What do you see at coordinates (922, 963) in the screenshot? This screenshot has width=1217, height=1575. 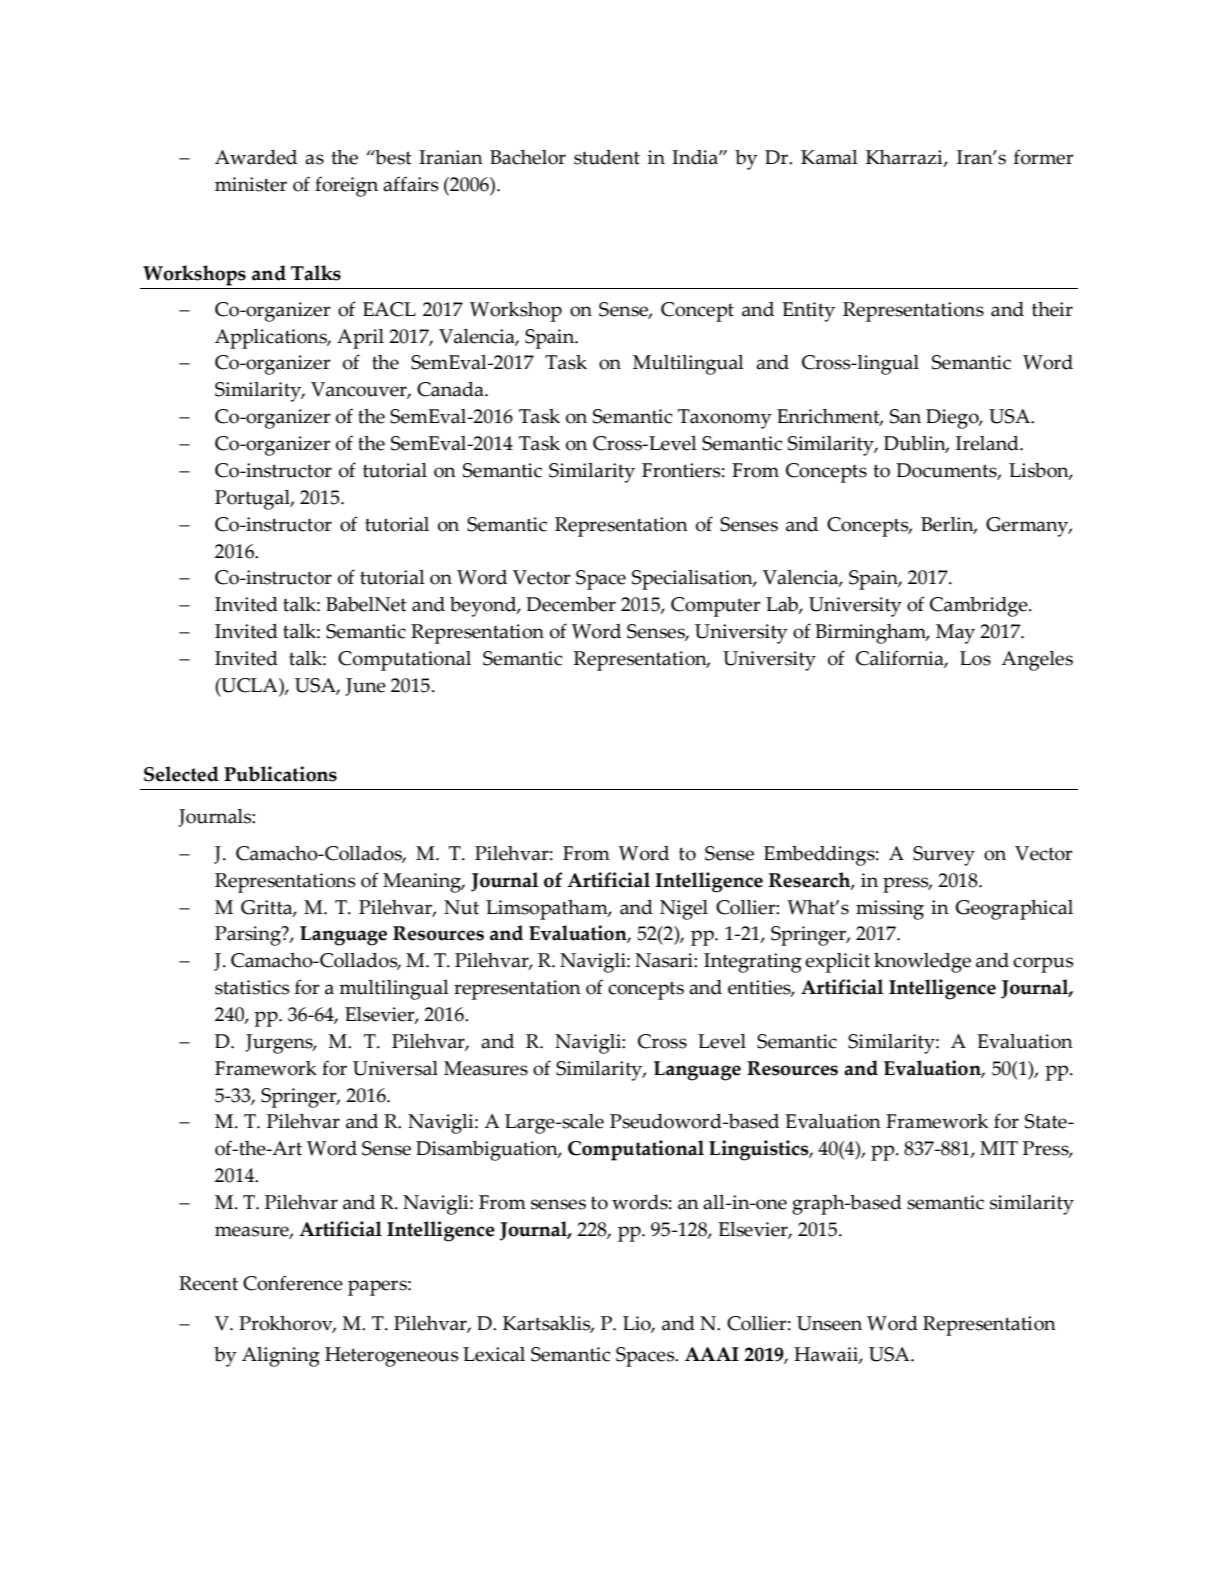 I see `knowledge` at bounding box center [922, 963].
